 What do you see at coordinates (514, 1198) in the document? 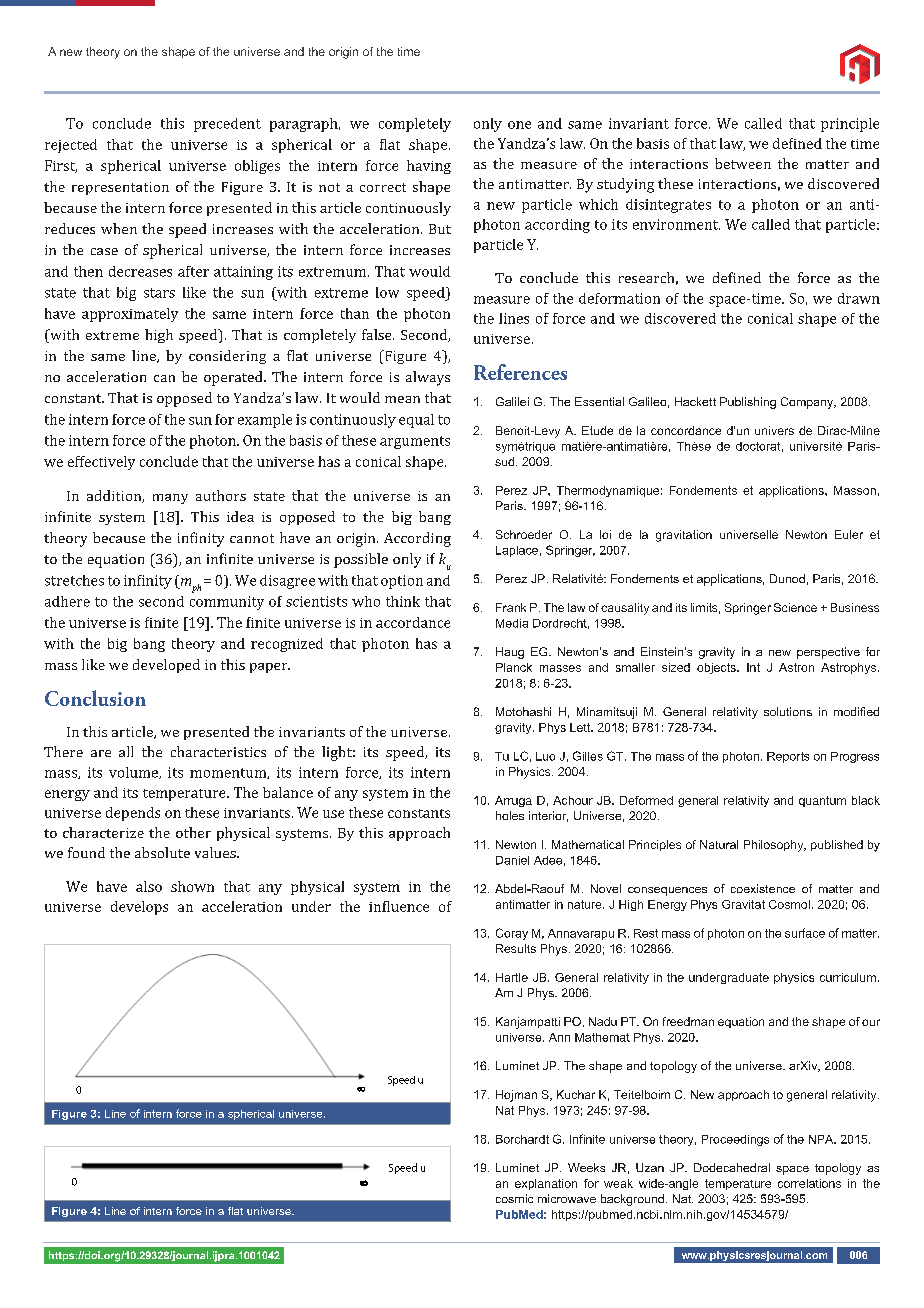
I see `cosmic` at bounding box center [514, 1198].
